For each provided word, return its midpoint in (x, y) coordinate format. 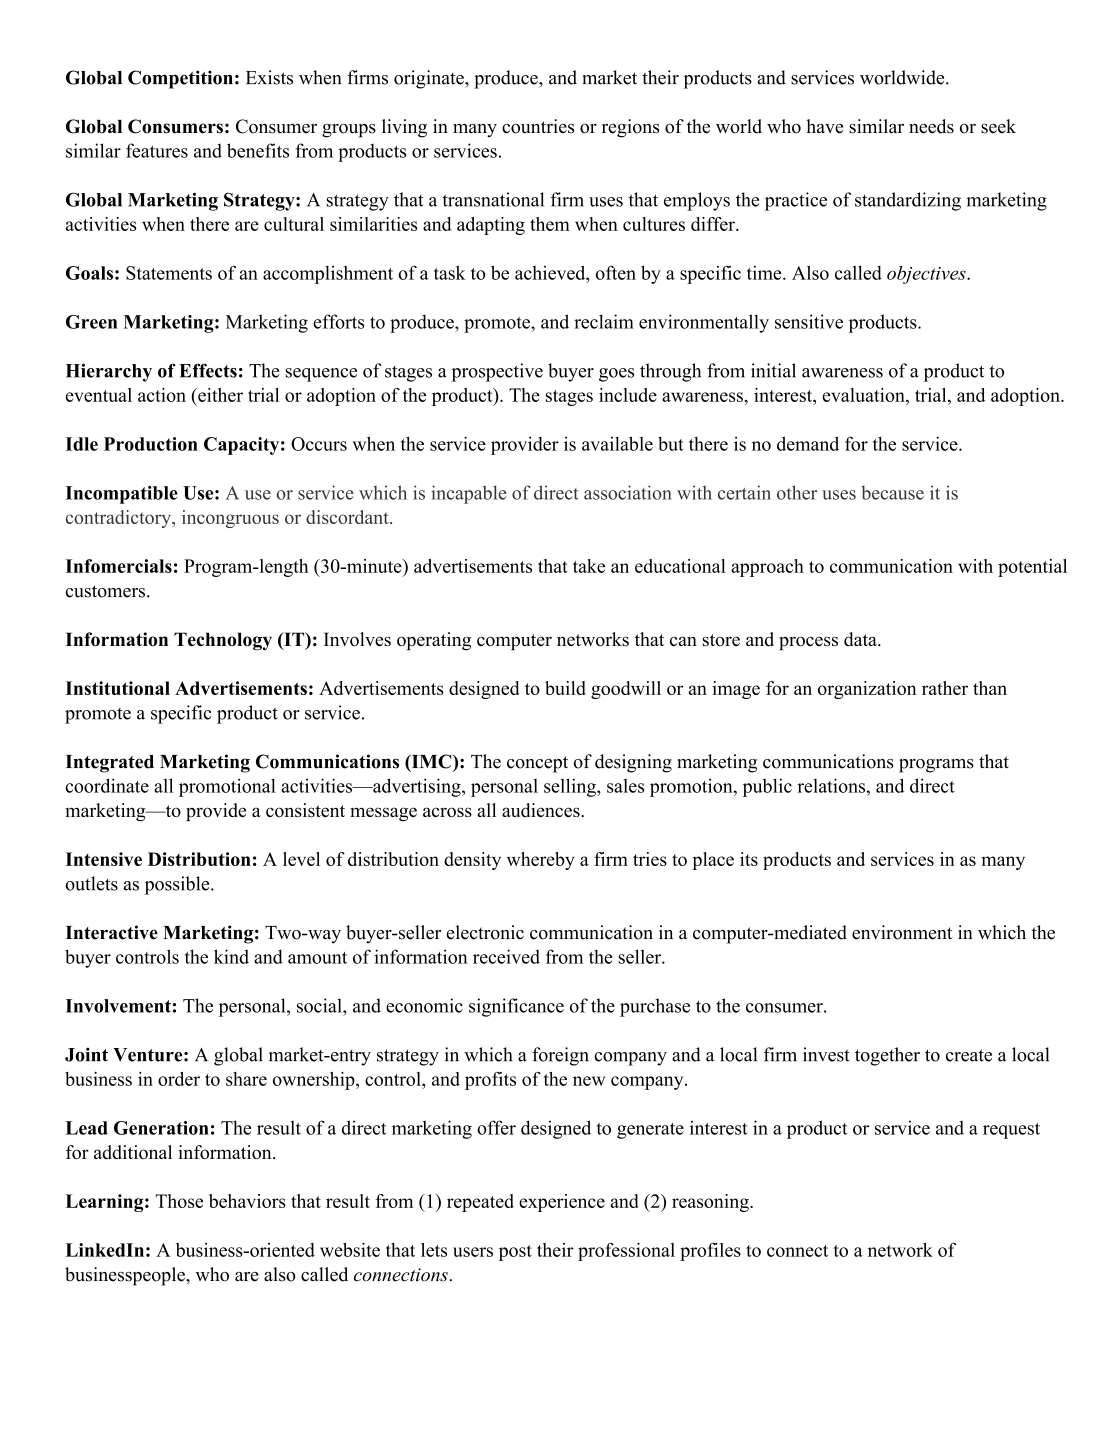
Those (179, 1201)
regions (631, 128)
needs (931, 126)
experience (562, 1203)
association (628, 492)
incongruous (230, 519)
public (767, 787)
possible (178, 885)
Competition (180, 79)
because (892, 492)
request (1011, 1131)
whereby (541, 861)
